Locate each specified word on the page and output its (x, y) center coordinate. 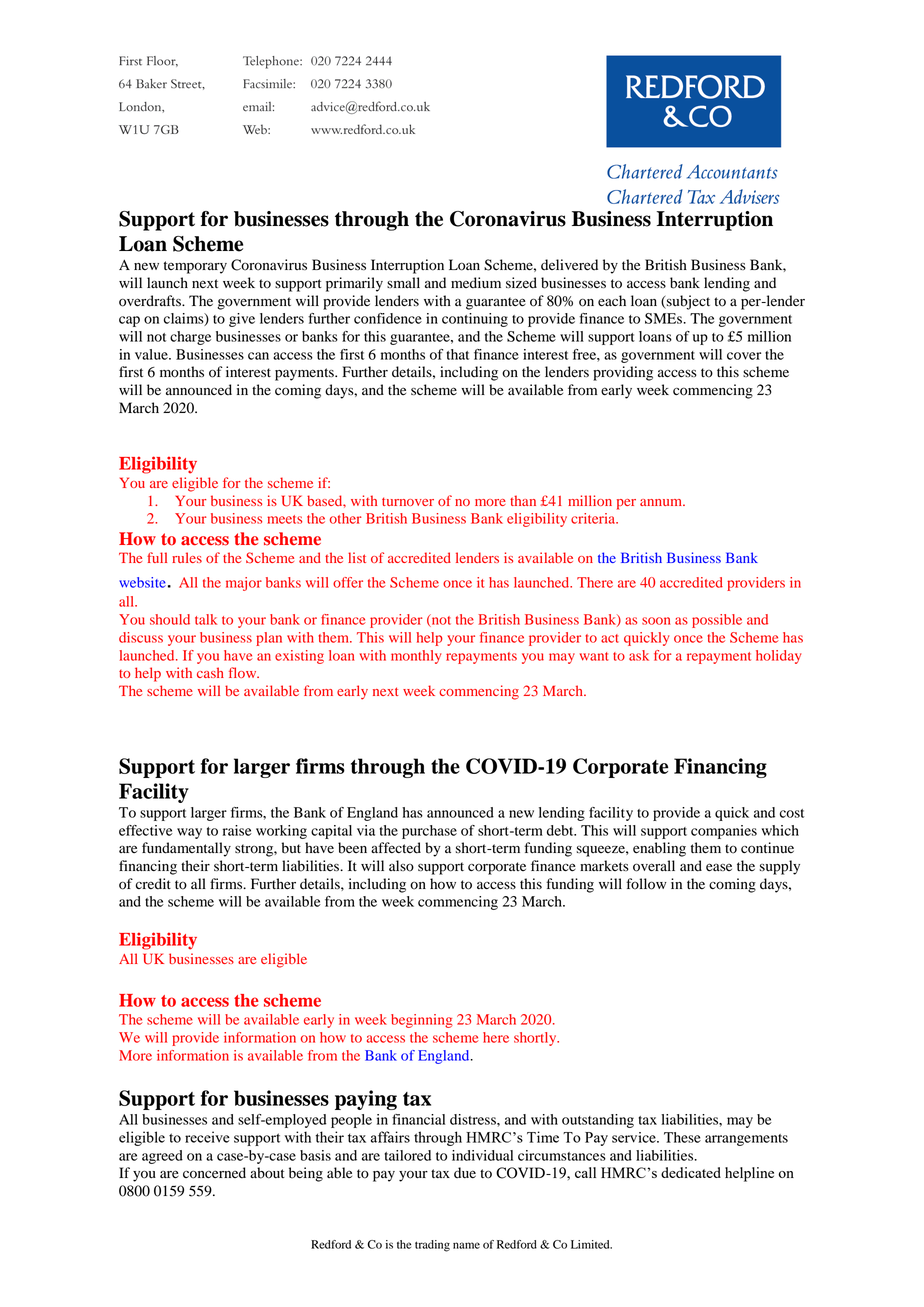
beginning (422, 1021)
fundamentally (186, 849)
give (242, 320)
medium (476, 283)
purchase (429, 832)
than (523, 500)
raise (237, 830)
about (267, 1173)
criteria (594, 518)
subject (687, 302)
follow (646, 884)
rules (187, 557)
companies (724, 832)
